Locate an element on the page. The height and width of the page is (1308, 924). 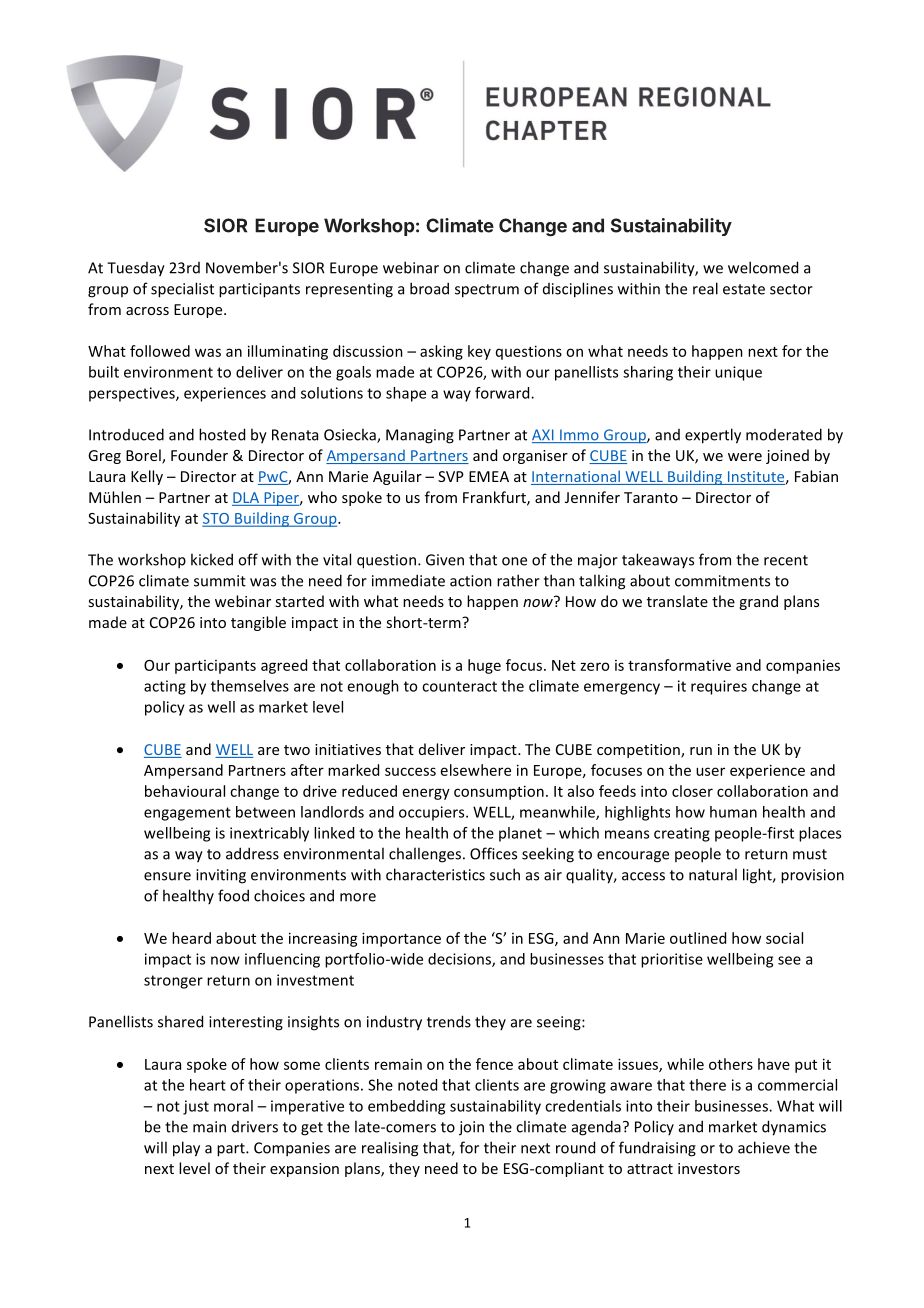
SVP is located at coordinates (451, 476).
